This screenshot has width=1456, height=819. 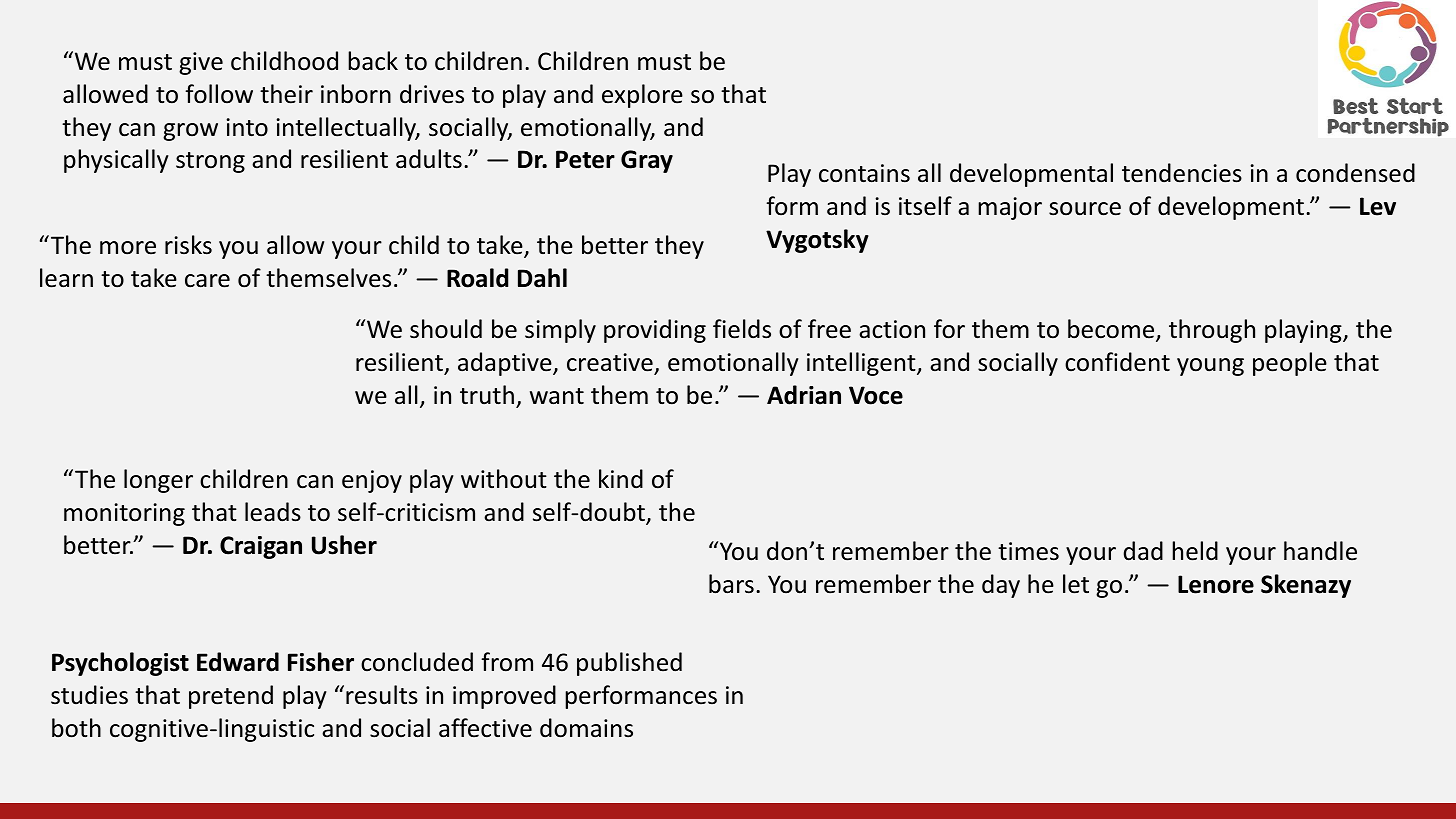 I want to click on Adrian, so click(x=804, y=395).
